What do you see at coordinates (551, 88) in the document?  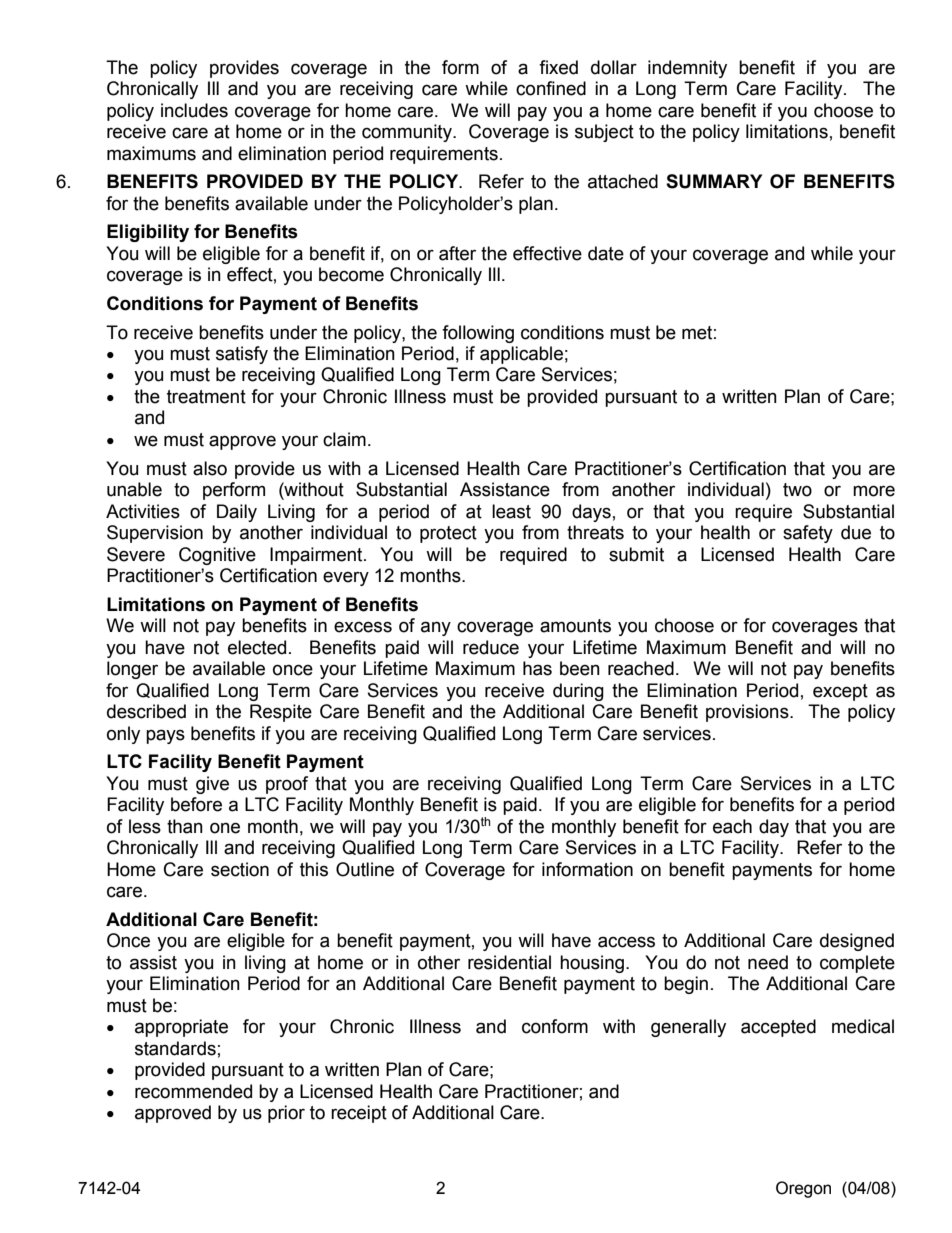 I see `confined` at bounding box center [551, 88].
